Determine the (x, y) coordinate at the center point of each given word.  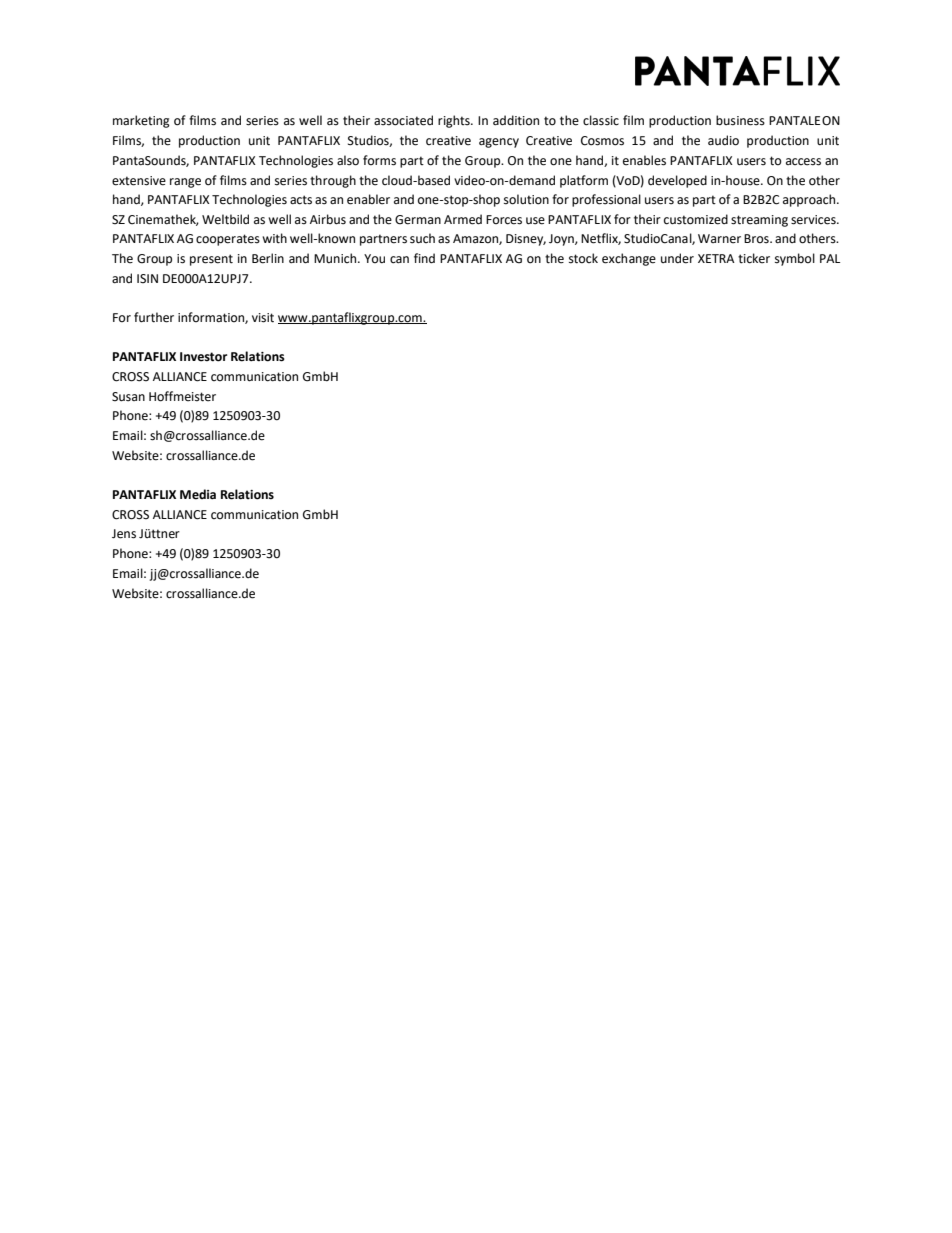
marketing (141, 121)
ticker (754, 258)
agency (499, 143)
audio (723, 140)
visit (263, 318)
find (424, 258)
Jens (124, 534)
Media (198, 494)
